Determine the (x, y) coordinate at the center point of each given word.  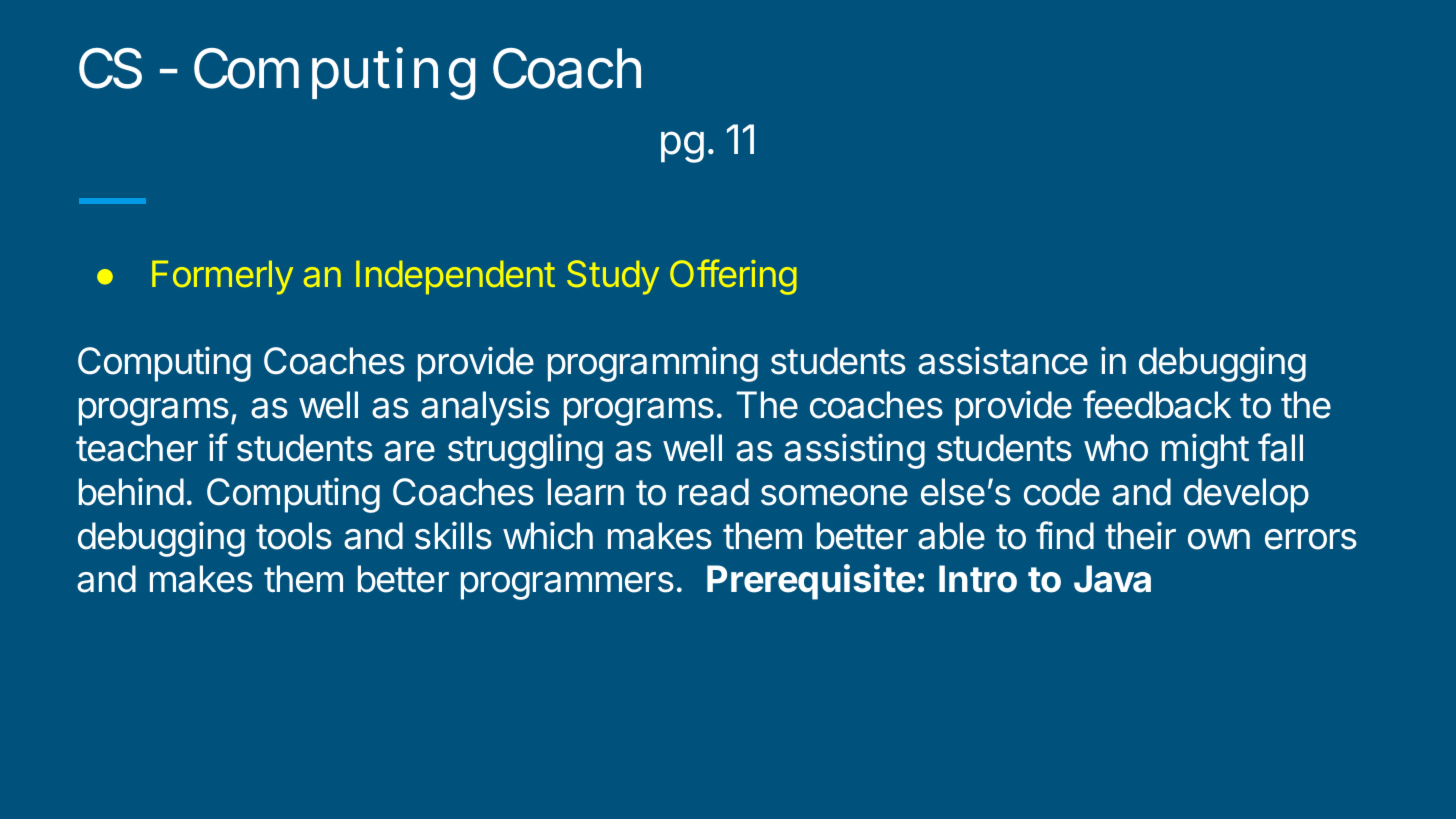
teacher (137, 448)
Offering (733, 277)
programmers (567, 586)
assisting (854, 451)
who (1116, 448)
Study (613, 277)
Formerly (222, 277)
